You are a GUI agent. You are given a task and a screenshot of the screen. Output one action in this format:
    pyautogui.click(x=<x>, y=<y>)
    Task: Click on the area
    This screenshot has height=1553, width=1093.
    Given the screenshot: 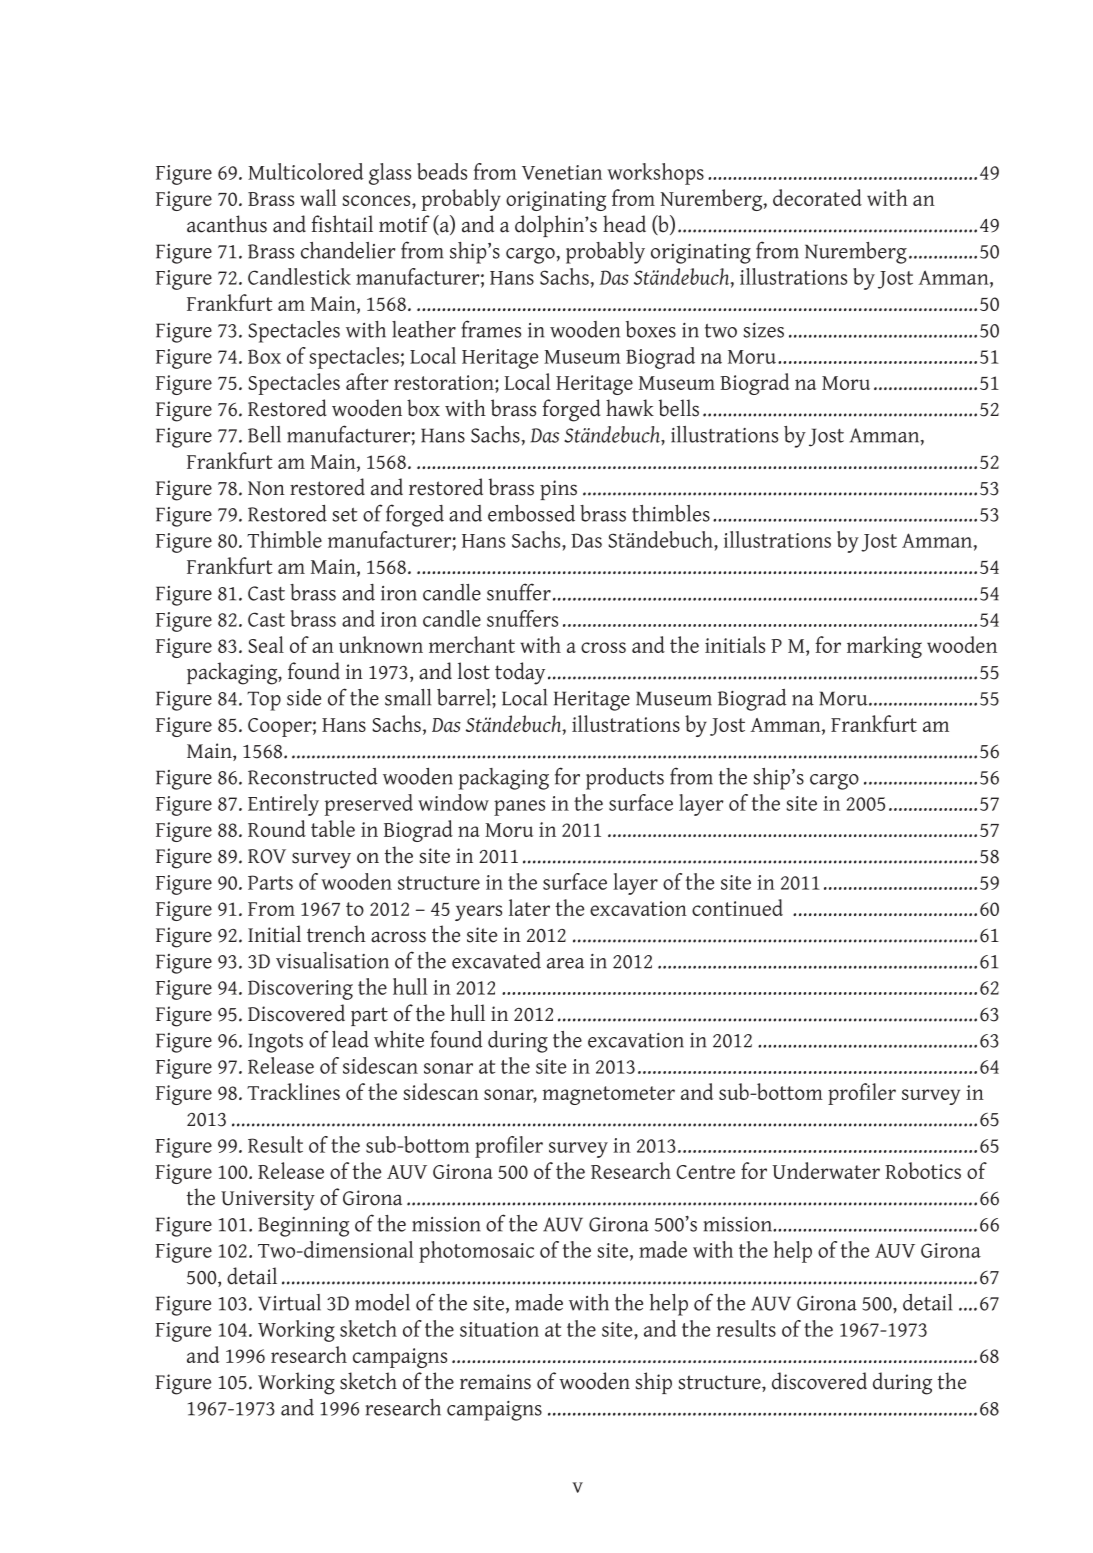 What is the action you would take?
    pyautogui.click(x=565, y=963)
